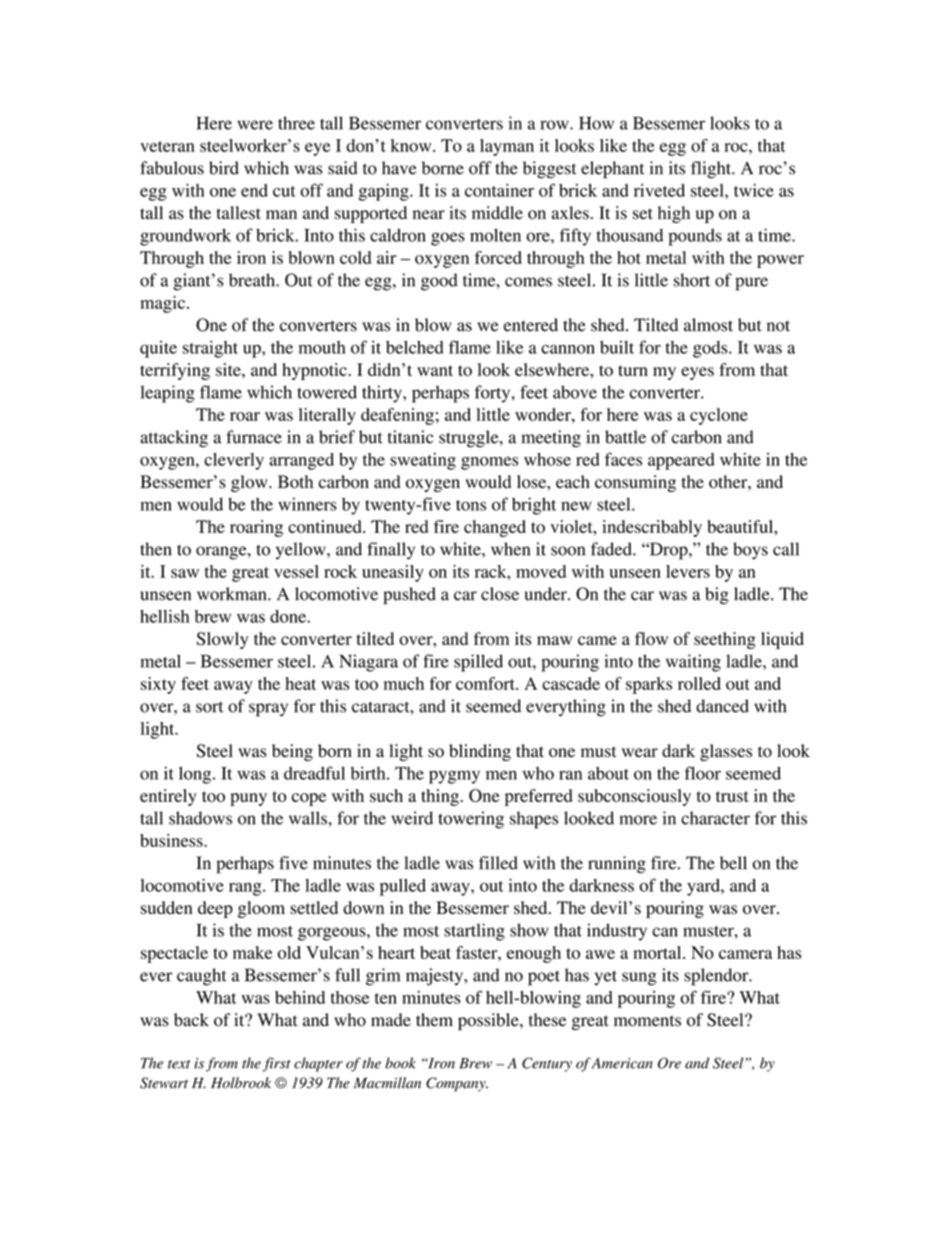 Image resolution: width=952 pixels, height=1233 pixels. Describe the element at coordinates (547, 594) in the screenshot. I see `under` at that location.
